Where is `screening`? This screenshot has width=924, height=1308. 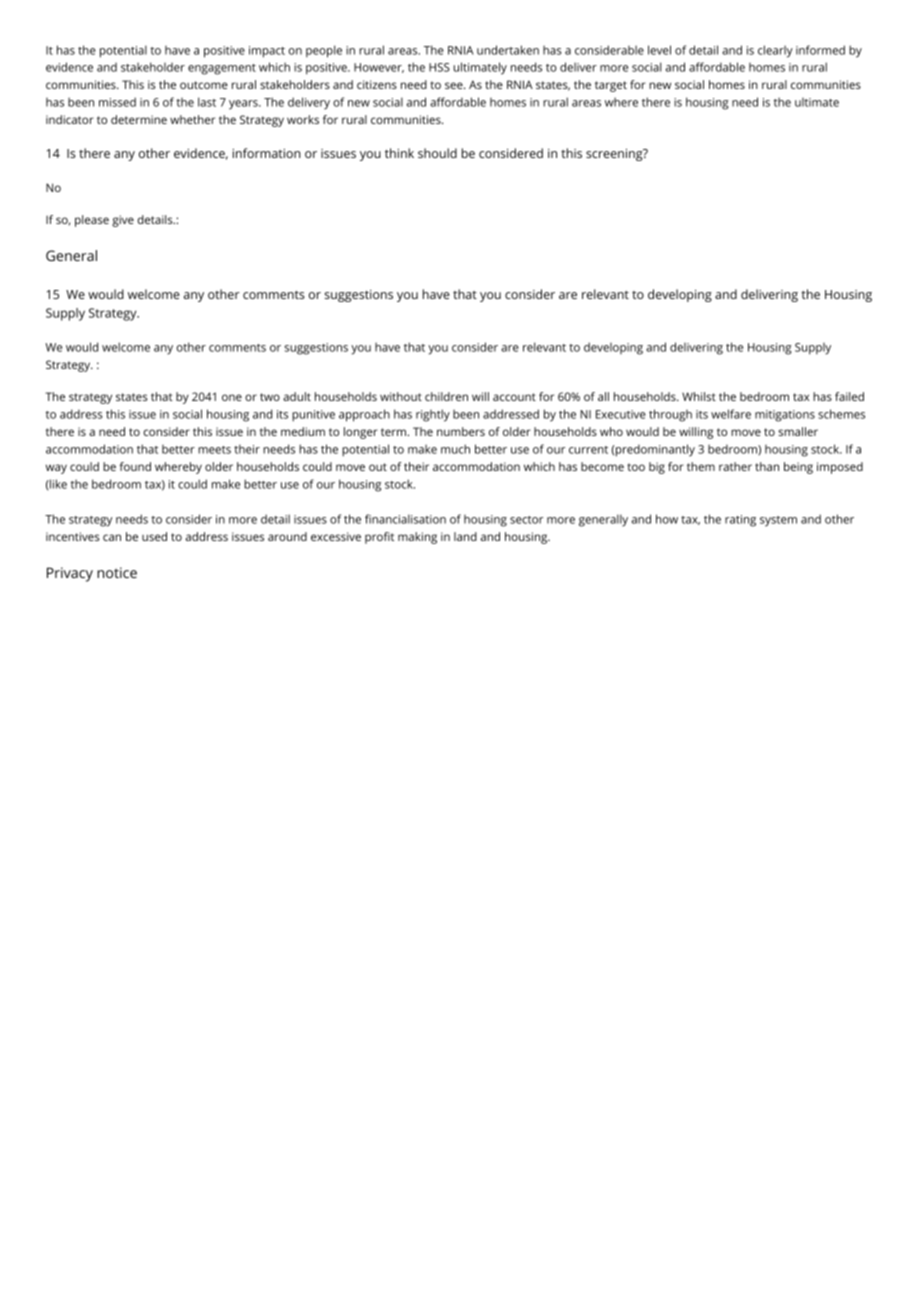 screening is located at coordinates (615, 155).
